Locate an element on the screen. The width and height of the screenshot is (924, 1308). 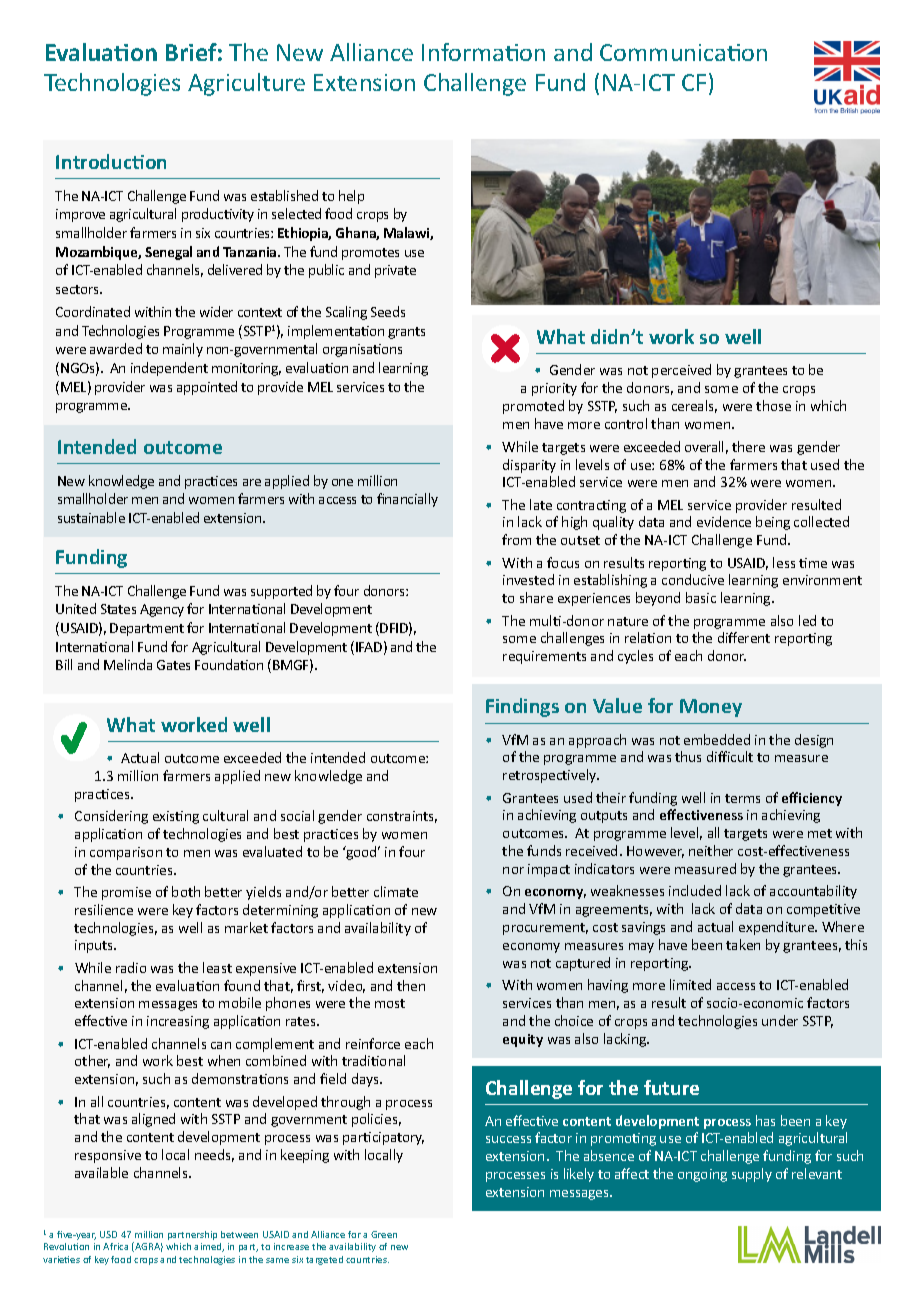
Communication is located at coordinates (683, 52).
